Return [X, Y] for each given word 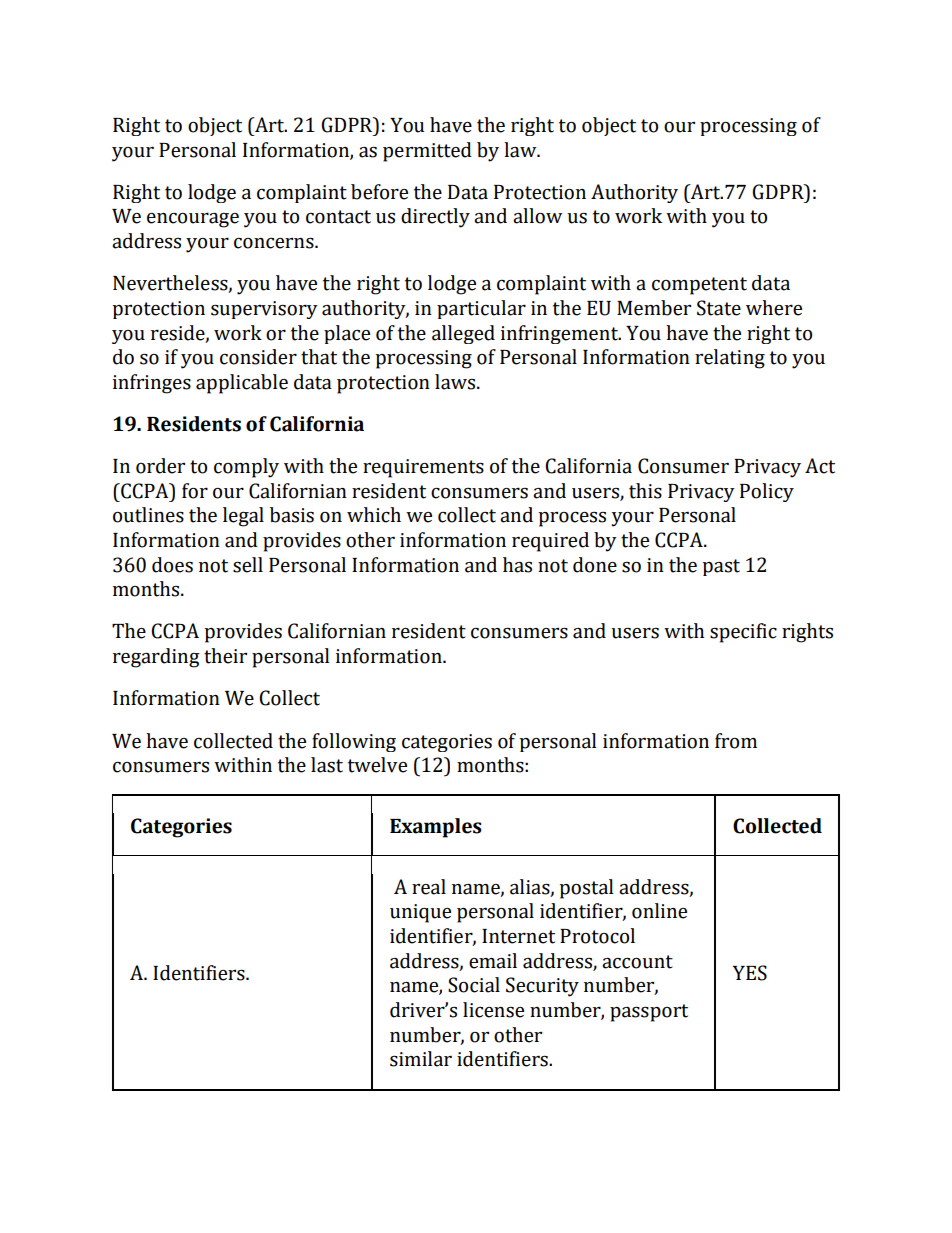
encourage [193, 220]
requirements [423, 468]
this [645, 491]
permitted [427, 152]
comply [246, 468]
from [736, 741]
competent [699, 286]
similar [421, 1059]
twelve [377, 765]
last [327, 765]
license [493, 1010]
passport [649, 1013]
